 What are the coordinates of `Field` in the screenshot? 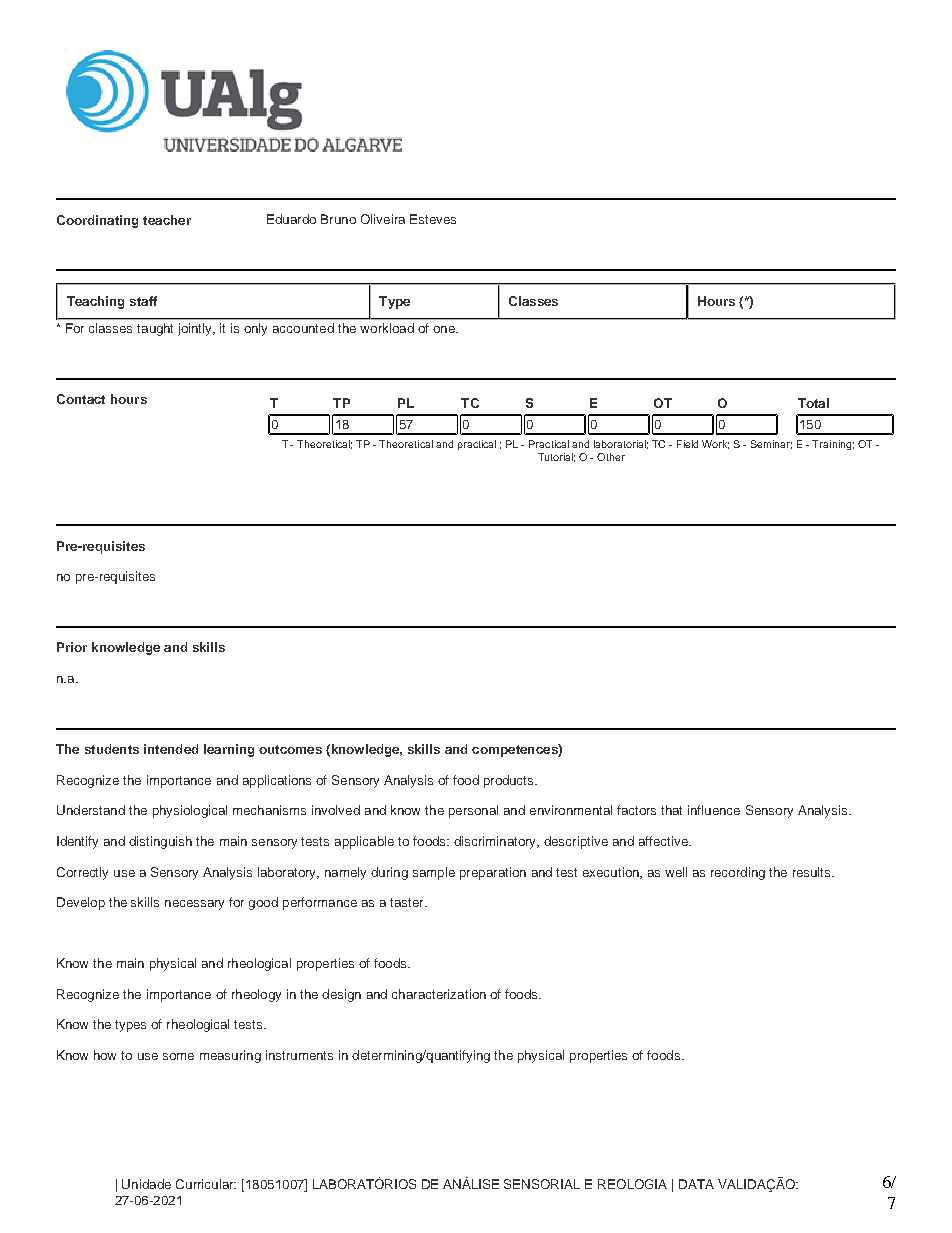 It's located at (687, 444).
